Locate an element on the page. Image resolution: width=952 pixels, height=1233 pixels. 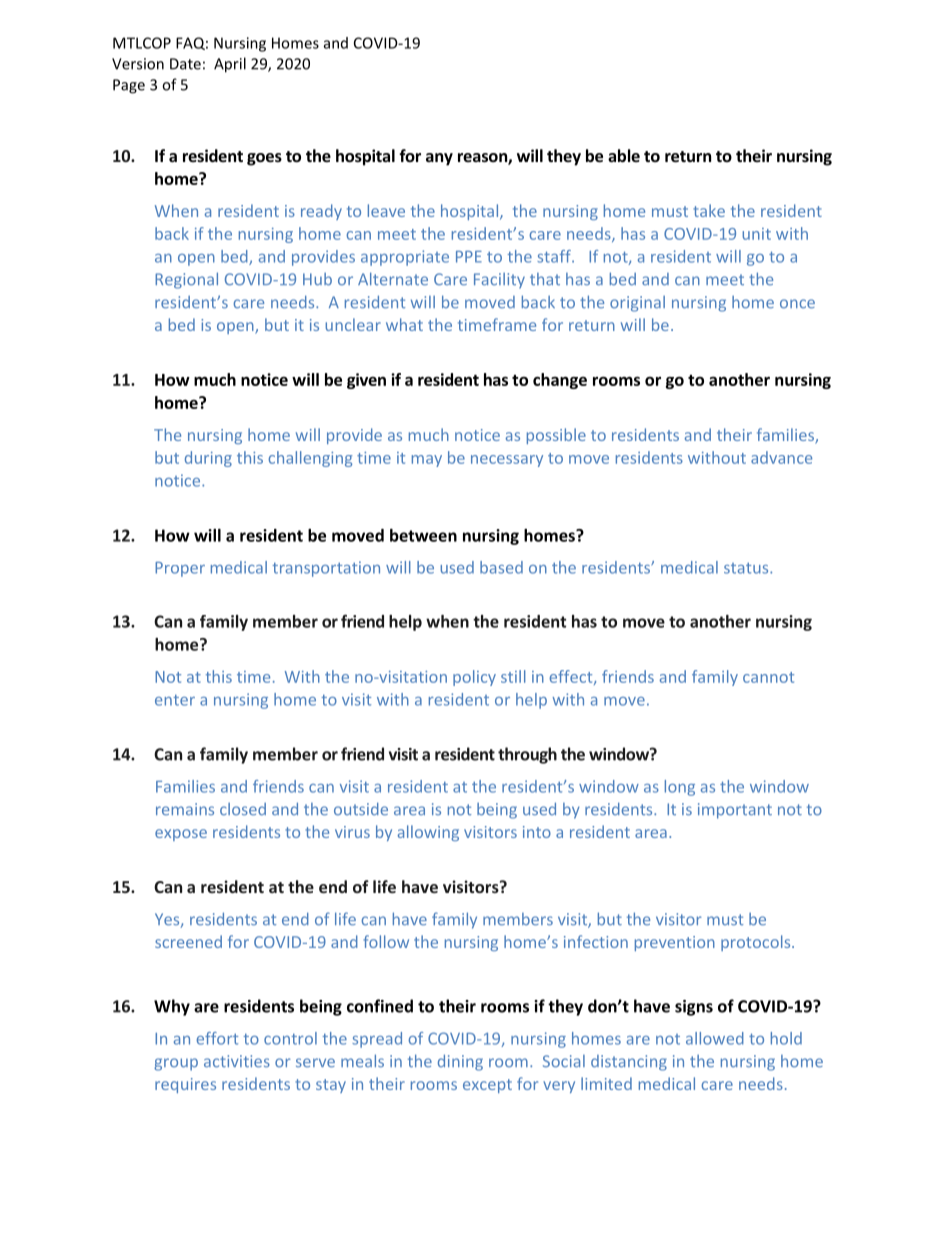
any is located at coordinates (439, 159).
